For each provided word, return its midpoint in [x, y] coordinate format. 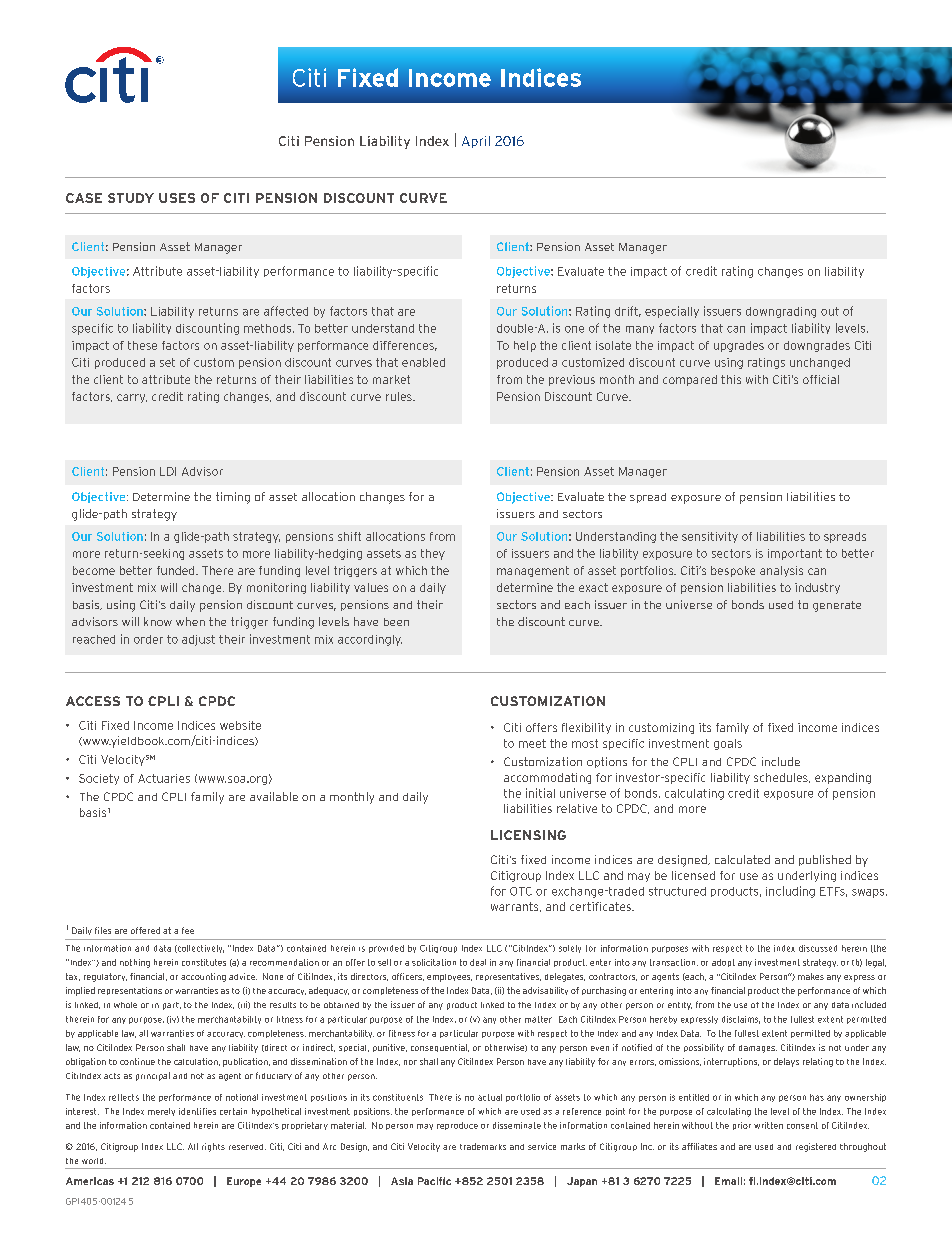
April [476, 142]
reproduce [457, 1126]
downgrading [781, 312]
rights [213, 1147]
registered [816, 1147]
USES [177, 198]
